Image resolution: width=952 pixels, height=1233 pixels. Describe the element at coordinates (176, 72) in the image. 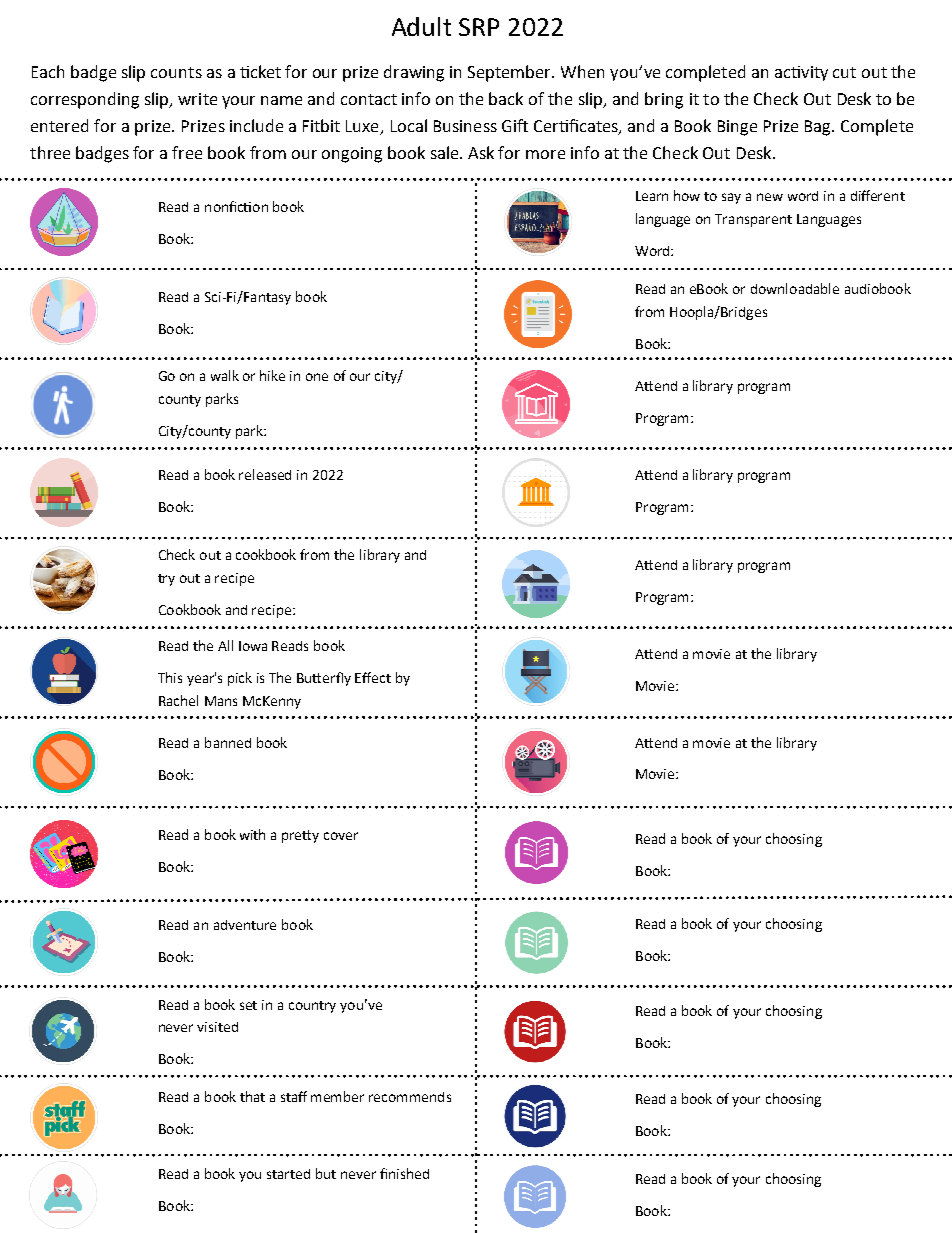

I see `counts` at that location.
